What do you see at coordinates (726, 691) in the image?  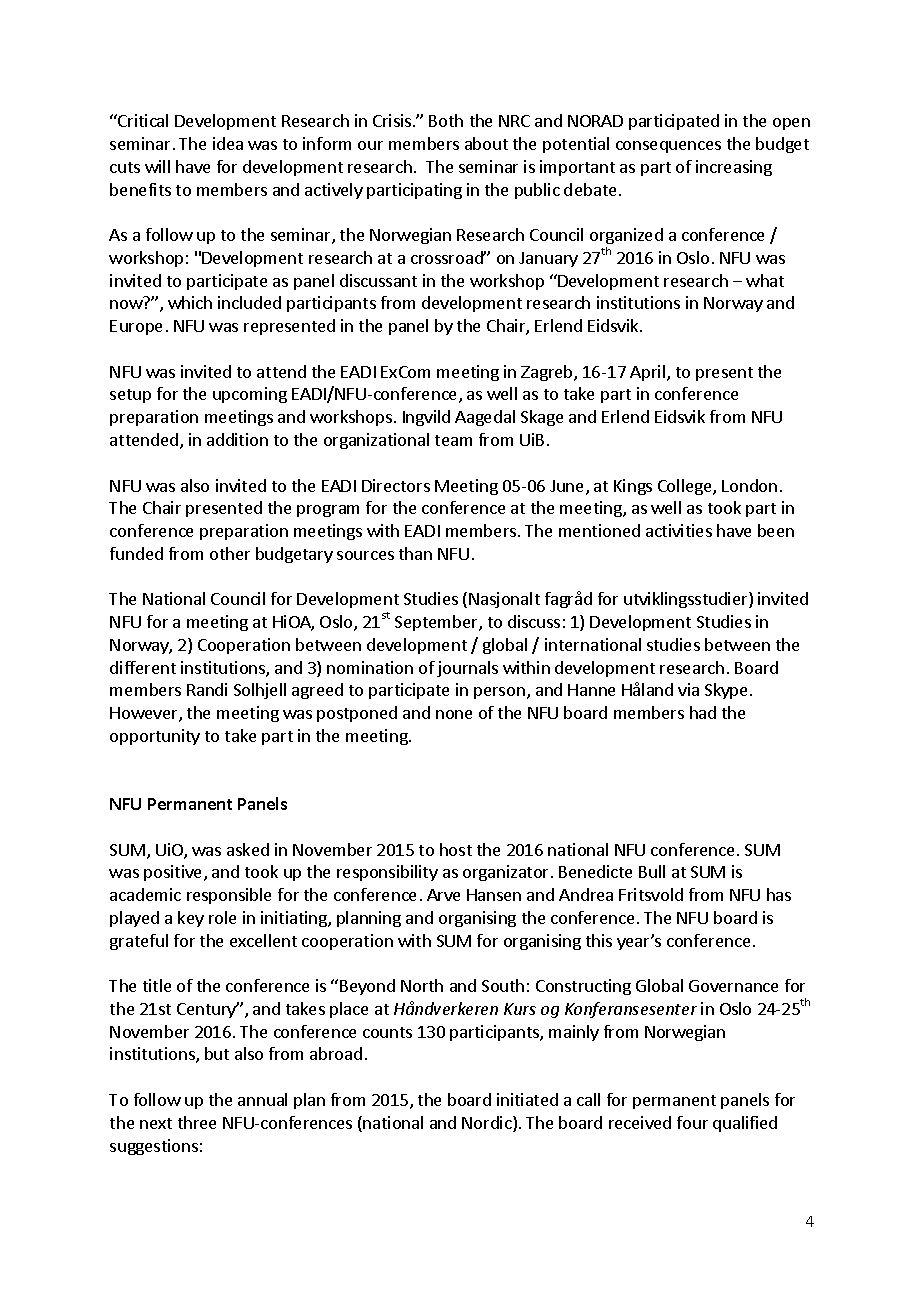 I see `Skype` at bounding box center [726, 691].
